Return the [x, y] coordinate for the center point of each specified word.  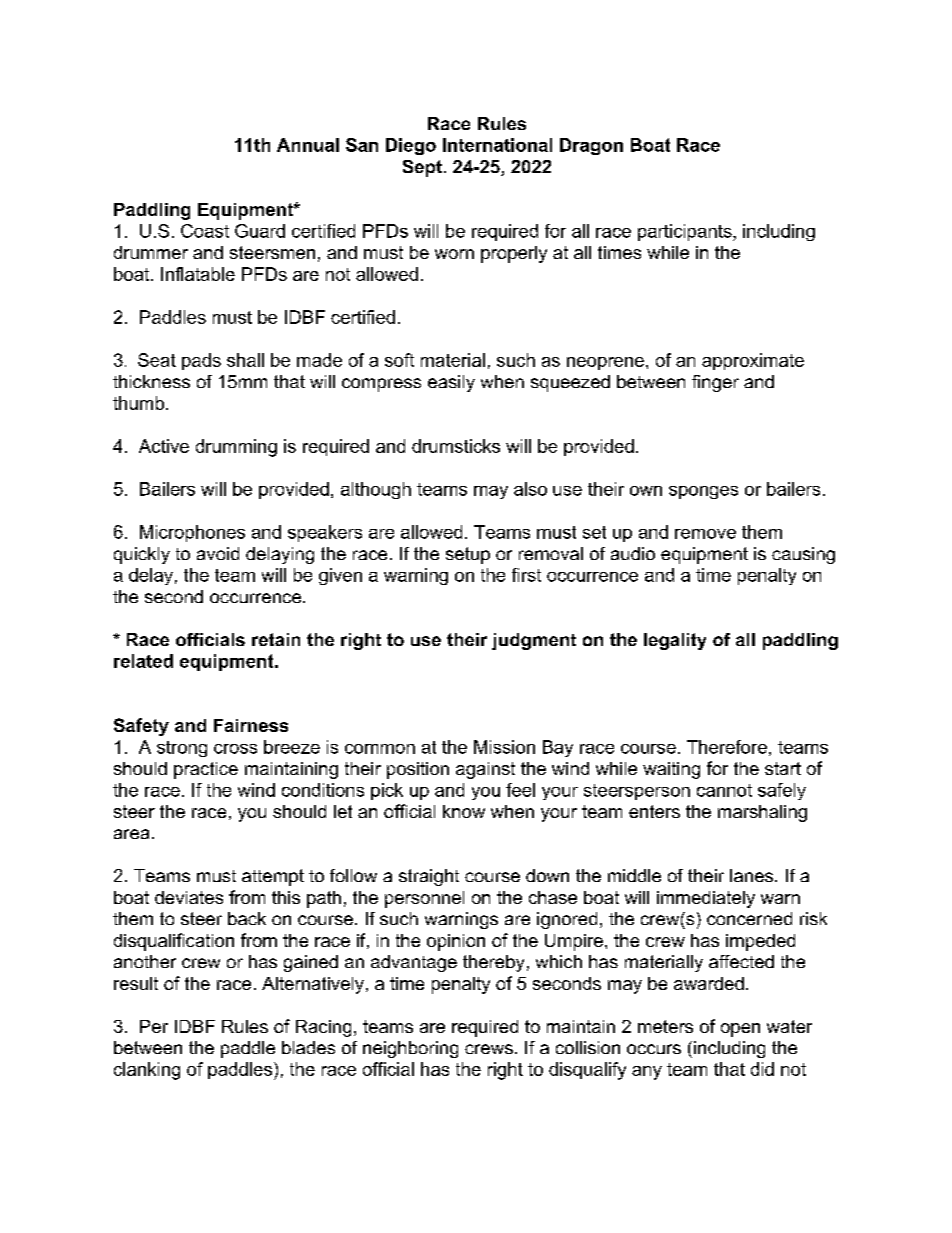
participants [686, 232]
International [497, 145]
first [526, 575]
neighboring [410, 1049]
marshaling [762, 813]
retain [276, 639]
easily [451, 383]
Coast [205, 231]
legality [675, 641]
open [740, 1030]
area [131, 834]
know [464, 811]
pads [201, 361]
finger [715, 383]
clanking [147, 1071]
